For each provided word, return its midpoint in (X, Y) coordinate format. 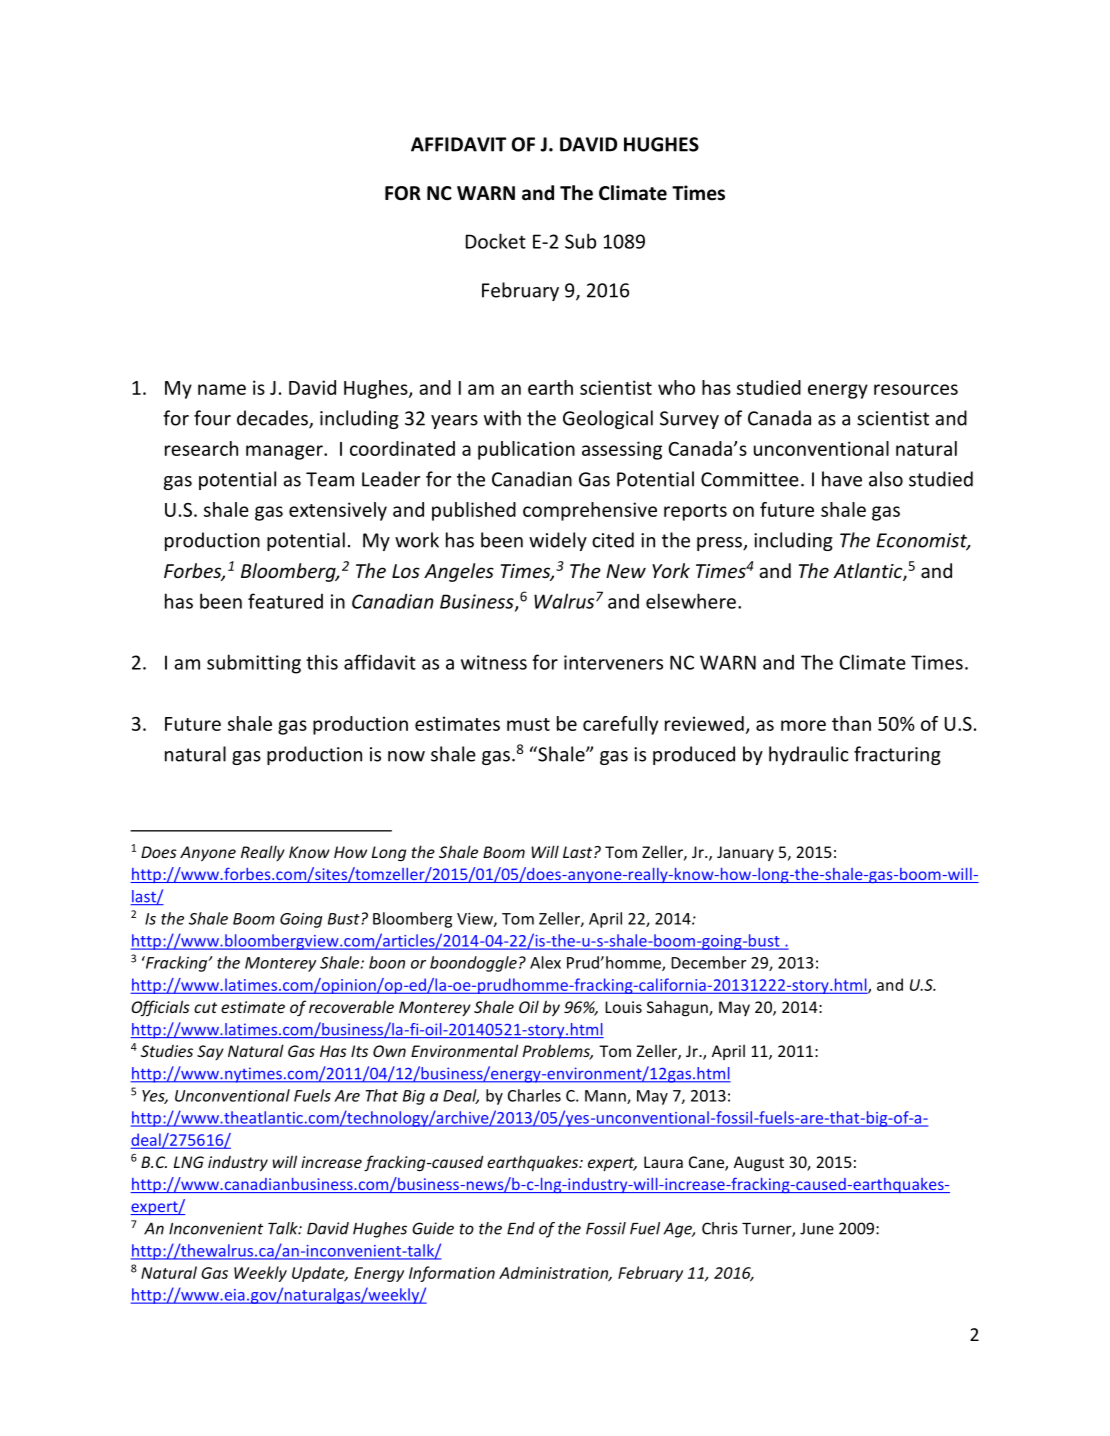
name (222, 389)
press (720, 544)
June (817, 1229)
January (745, 853)
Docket (496, 241)
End (521, 1228)
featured (285, 601)
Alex (545, 962)
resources (916, 389)
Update (319, 1274)
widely (558, 541)
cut (205, 1007)
